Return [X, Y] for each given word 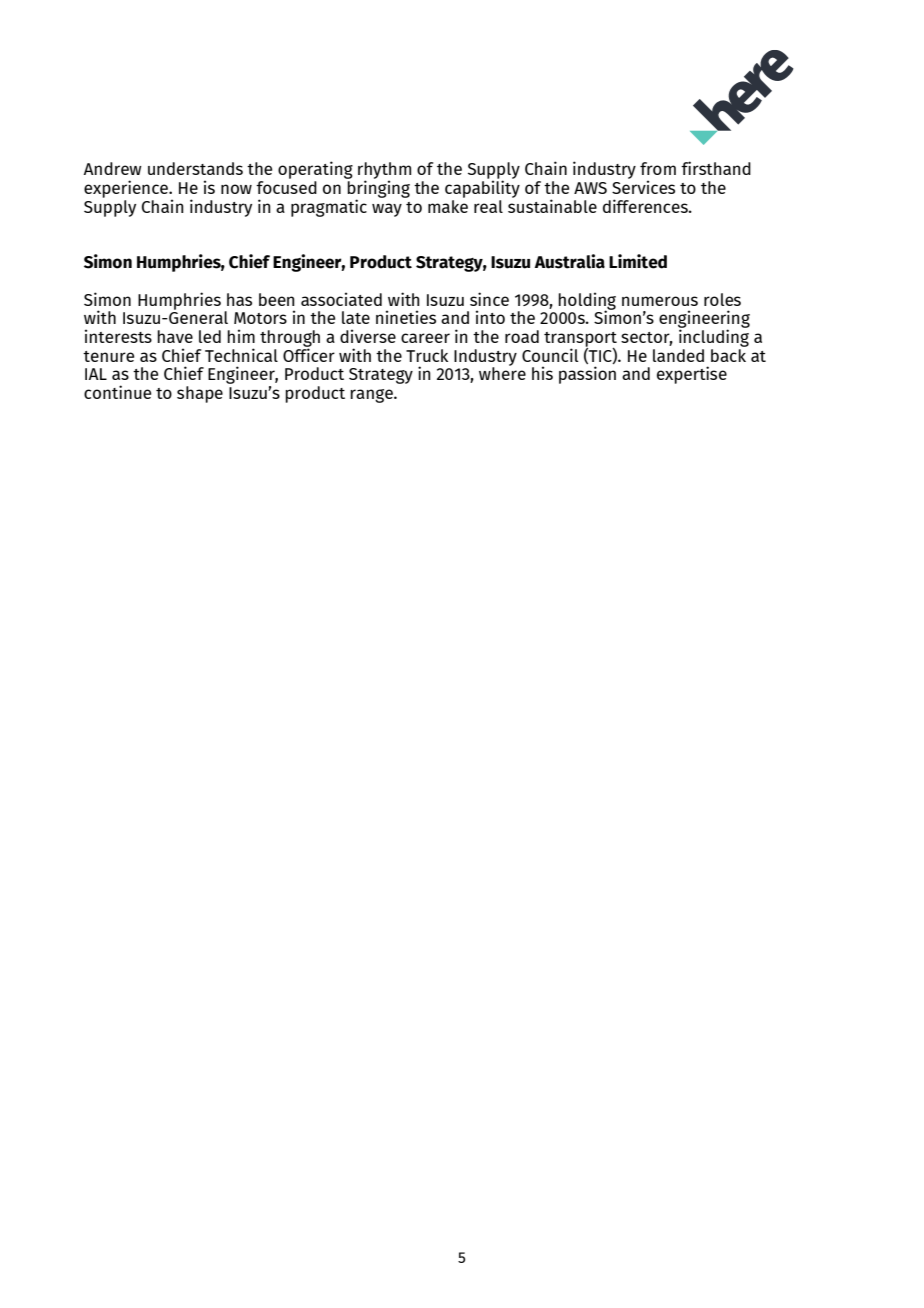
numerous [660, 301]
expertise [692, 375]
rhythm [384, 171]
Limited [638, 261]
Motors [260, 318]
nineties [406, 317]
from [658, 168]
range [372, 396]
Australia [569, 261]
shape [200, 394]
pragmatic [329, 208]
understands [195, 168]
